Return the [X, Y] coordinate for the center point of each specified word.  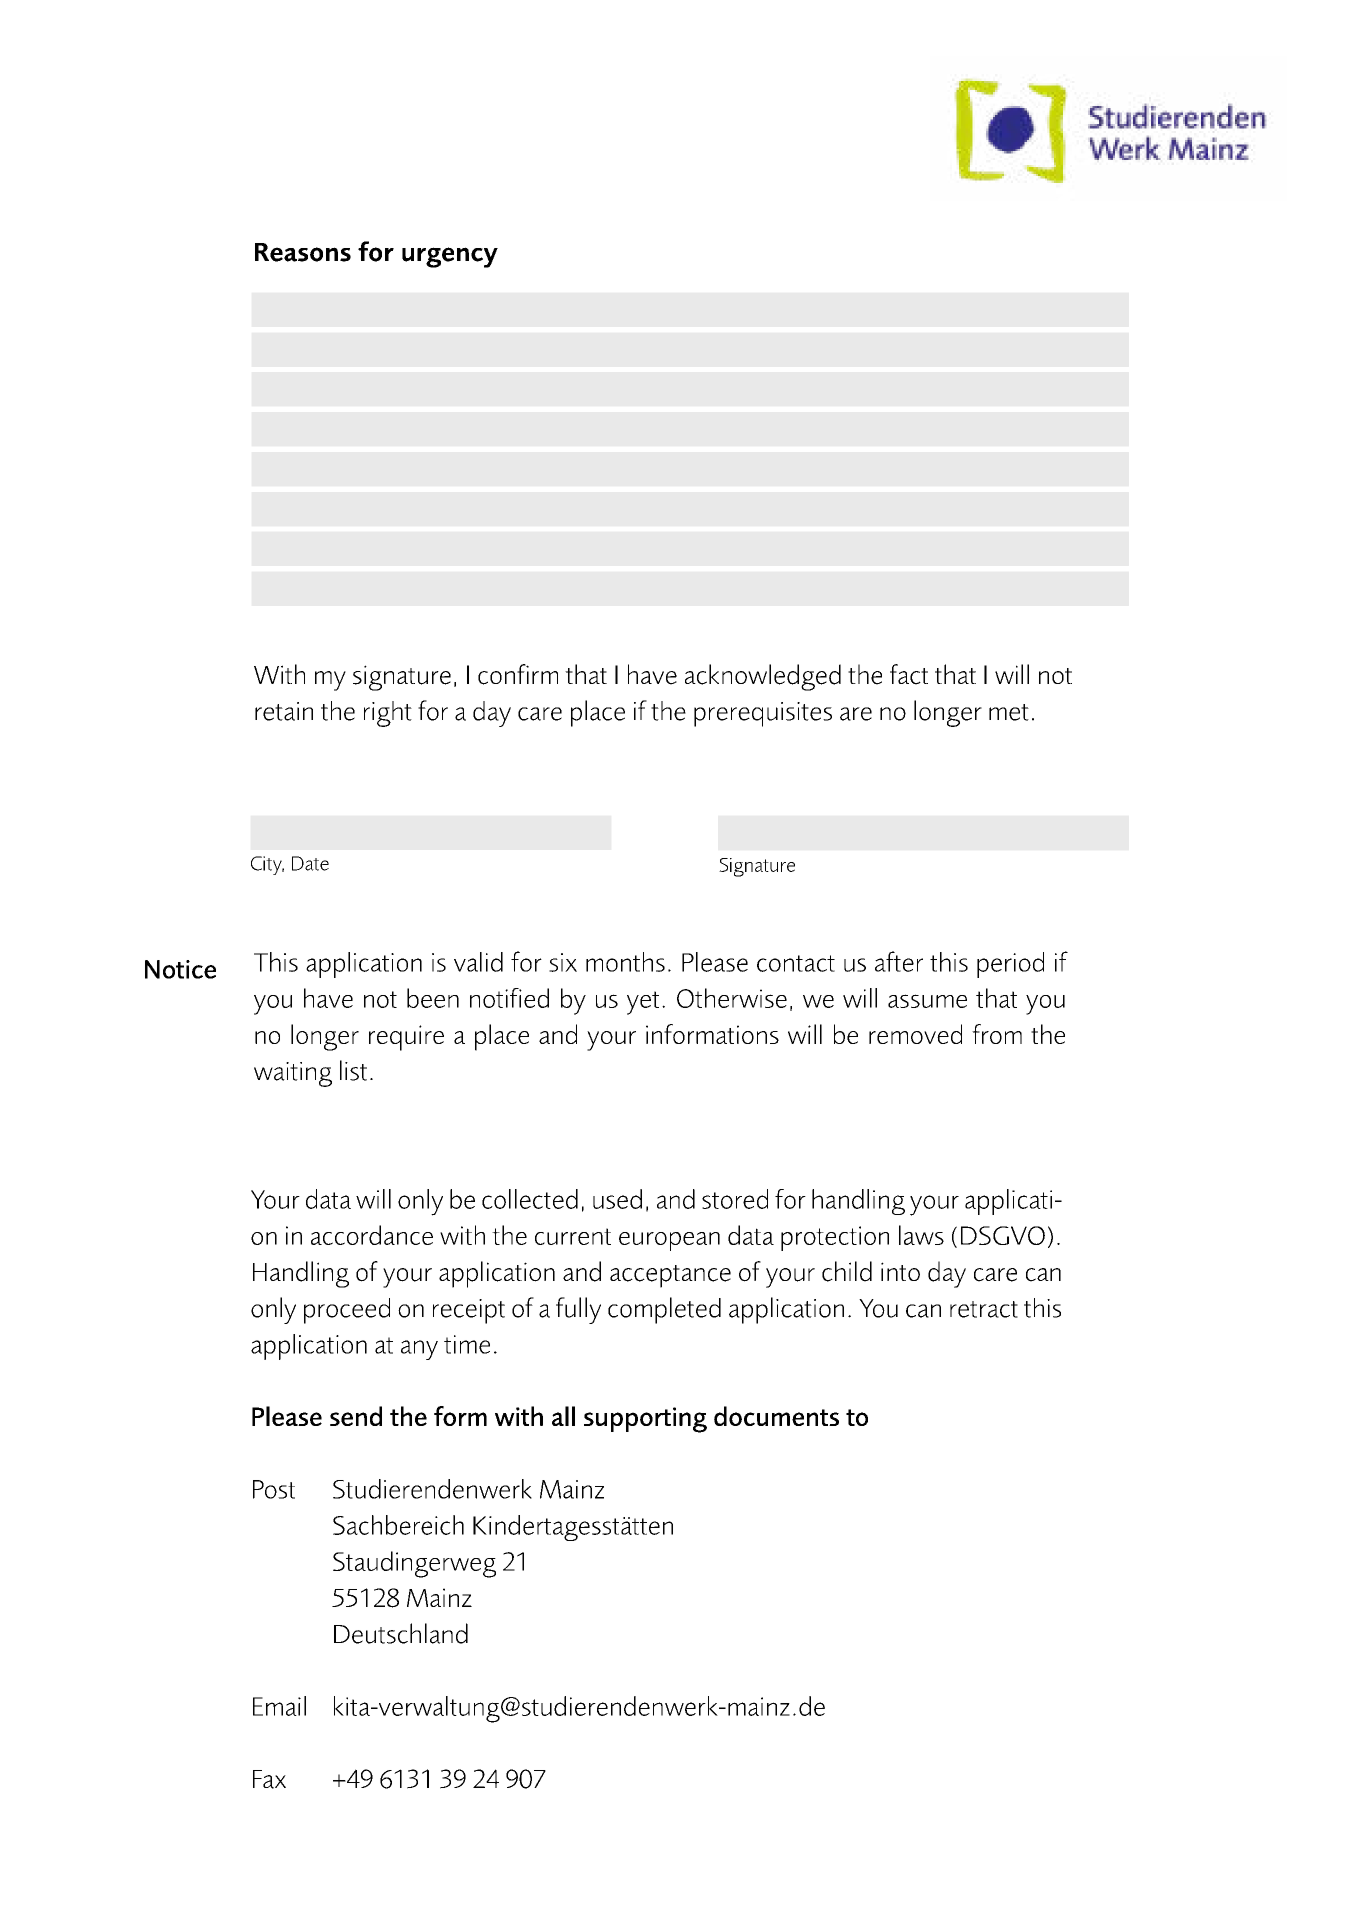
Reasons [303, 252]
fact [909, 674]
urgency [450, 257]
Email [279, 1706]
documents [776, 1416]
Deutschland [401, 1633]
